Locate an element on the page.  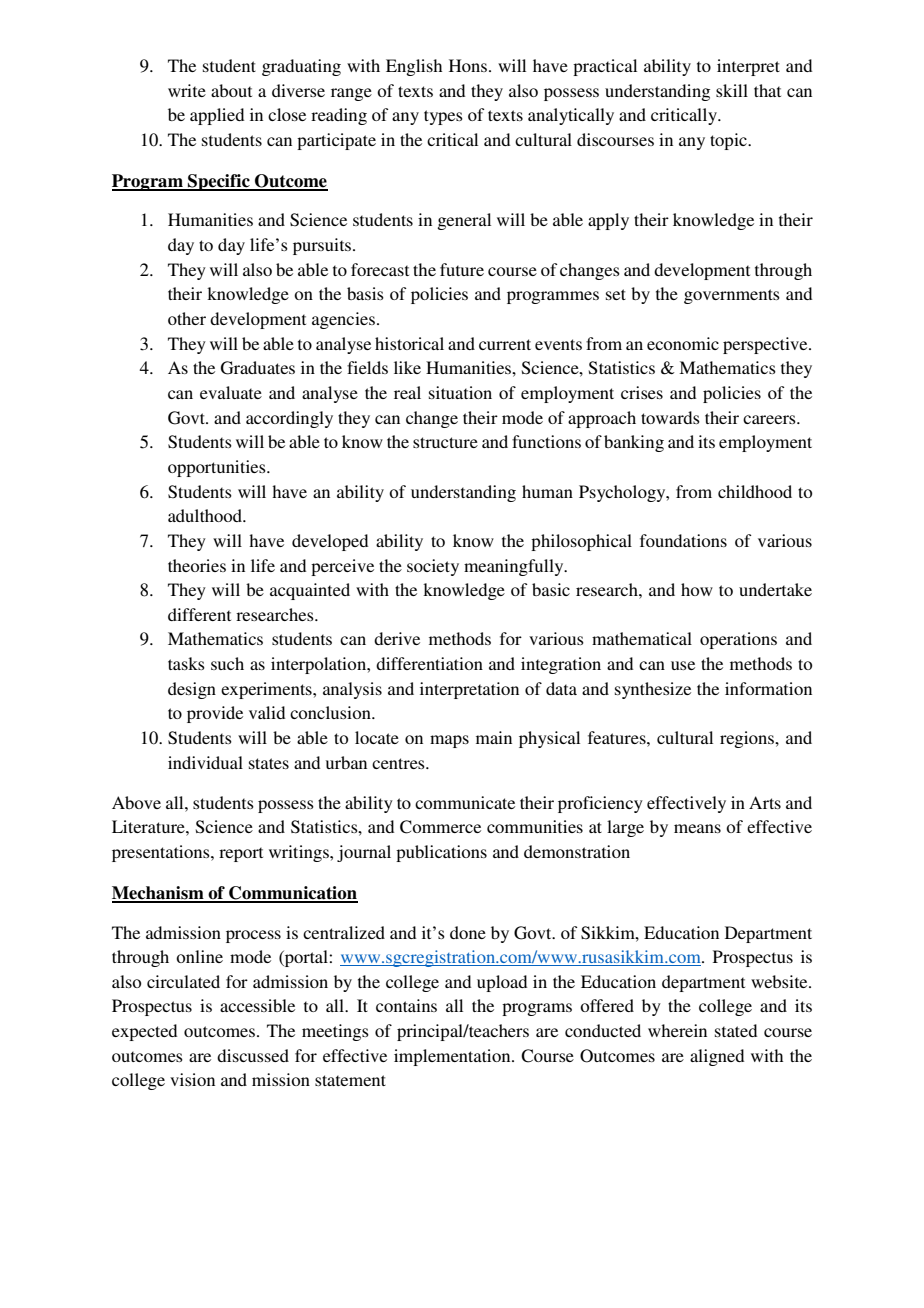
types is located at coordinates (443, 117).
